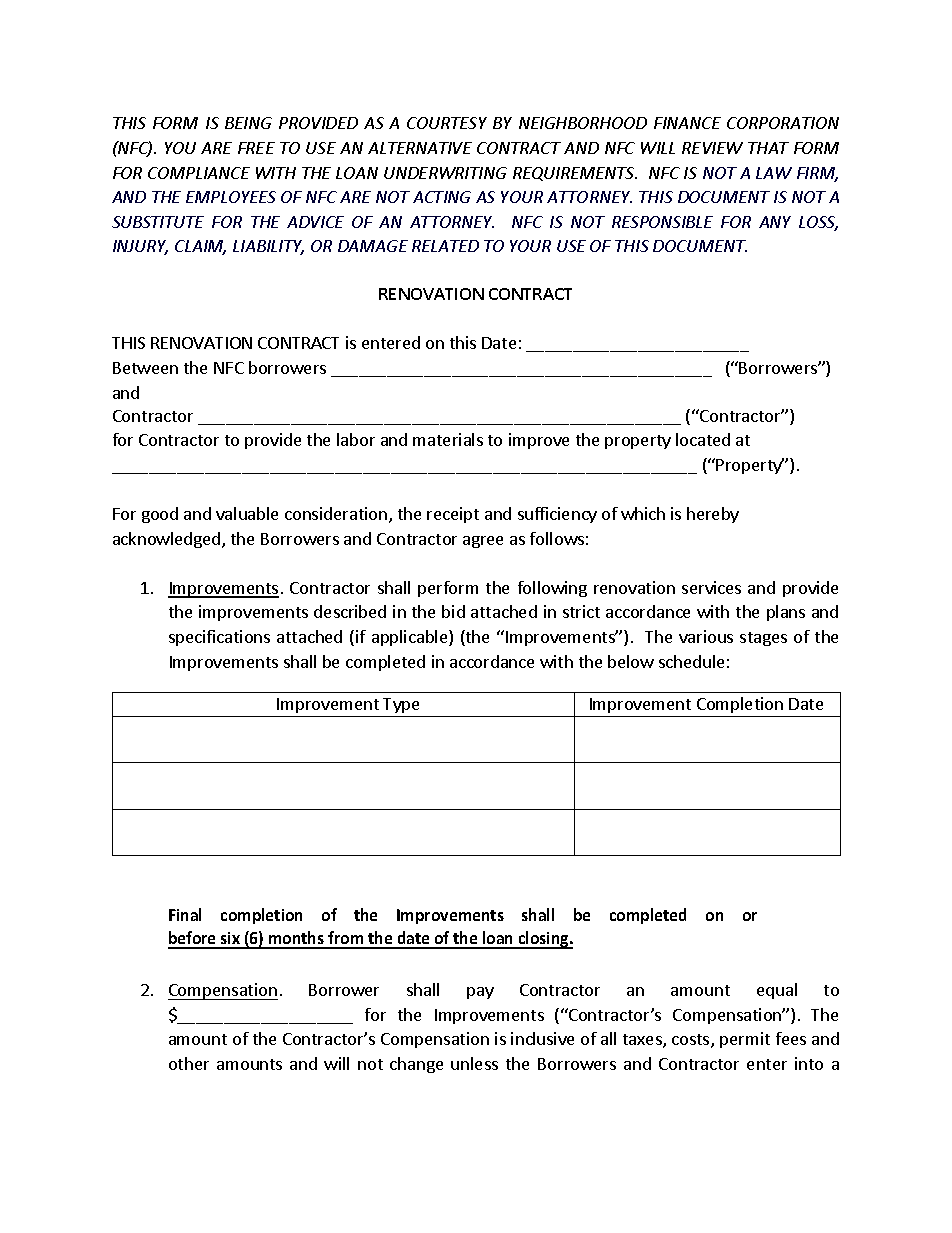  What do you see at coordinates (256, 148) in the page?
I see `FREE` at bounding box center [256, 148].
